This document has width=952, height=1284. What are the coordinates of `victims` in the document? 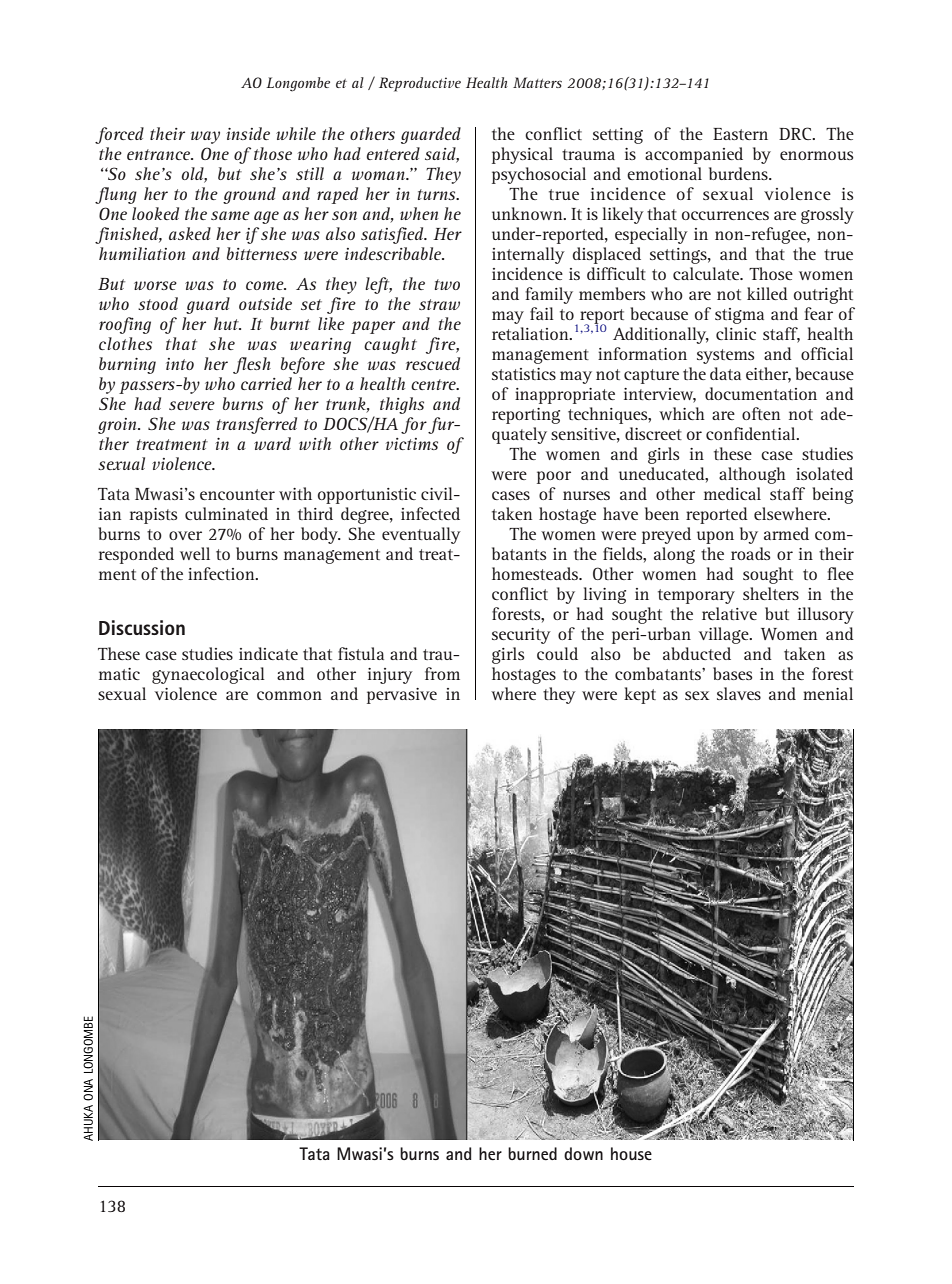 It's located at (412, 444).
